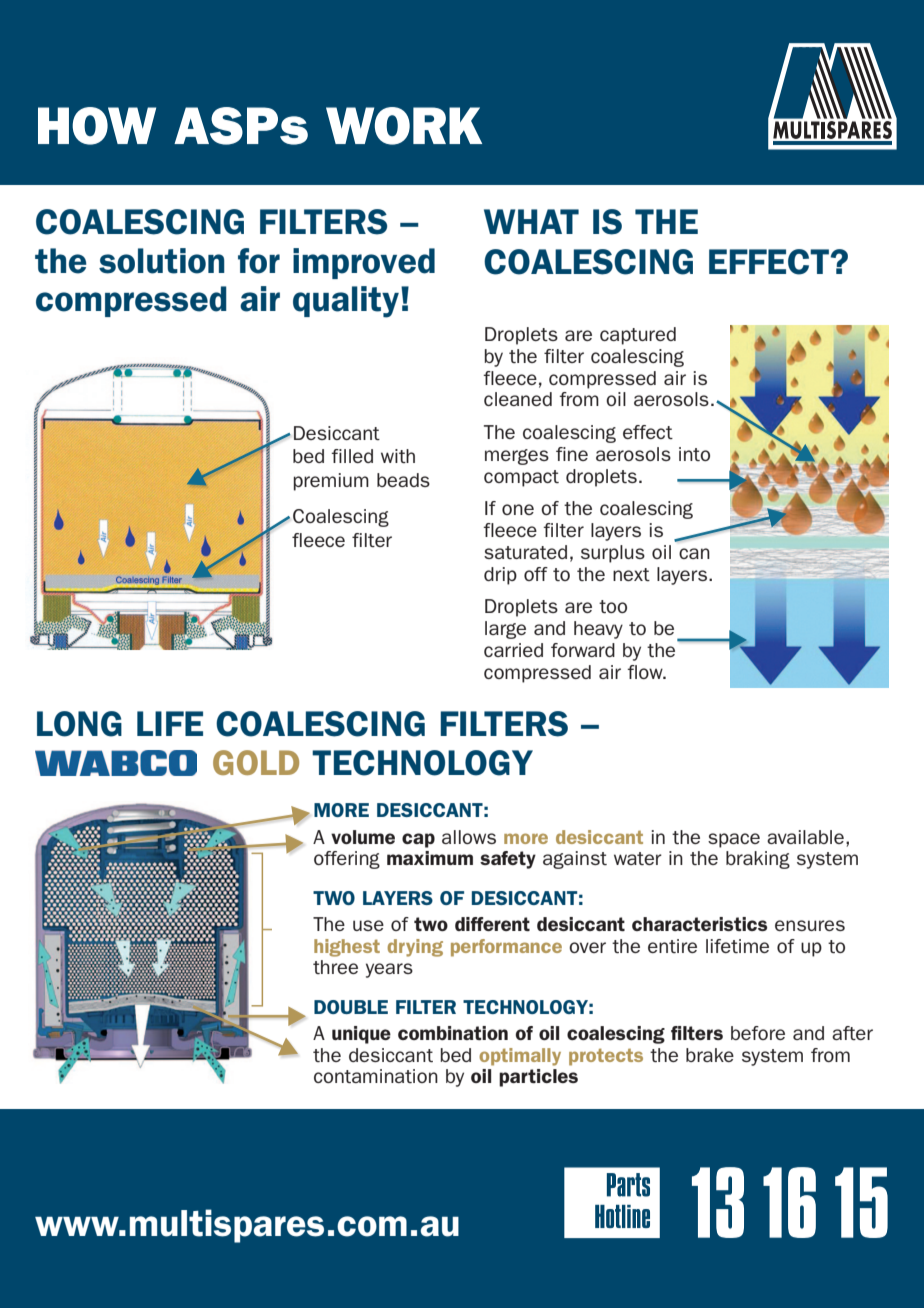 The height and width of the page is (1308, 924). What do you see at coordinates (531, 221) in the page?
I see `What` at bounding box center [531, 221].
